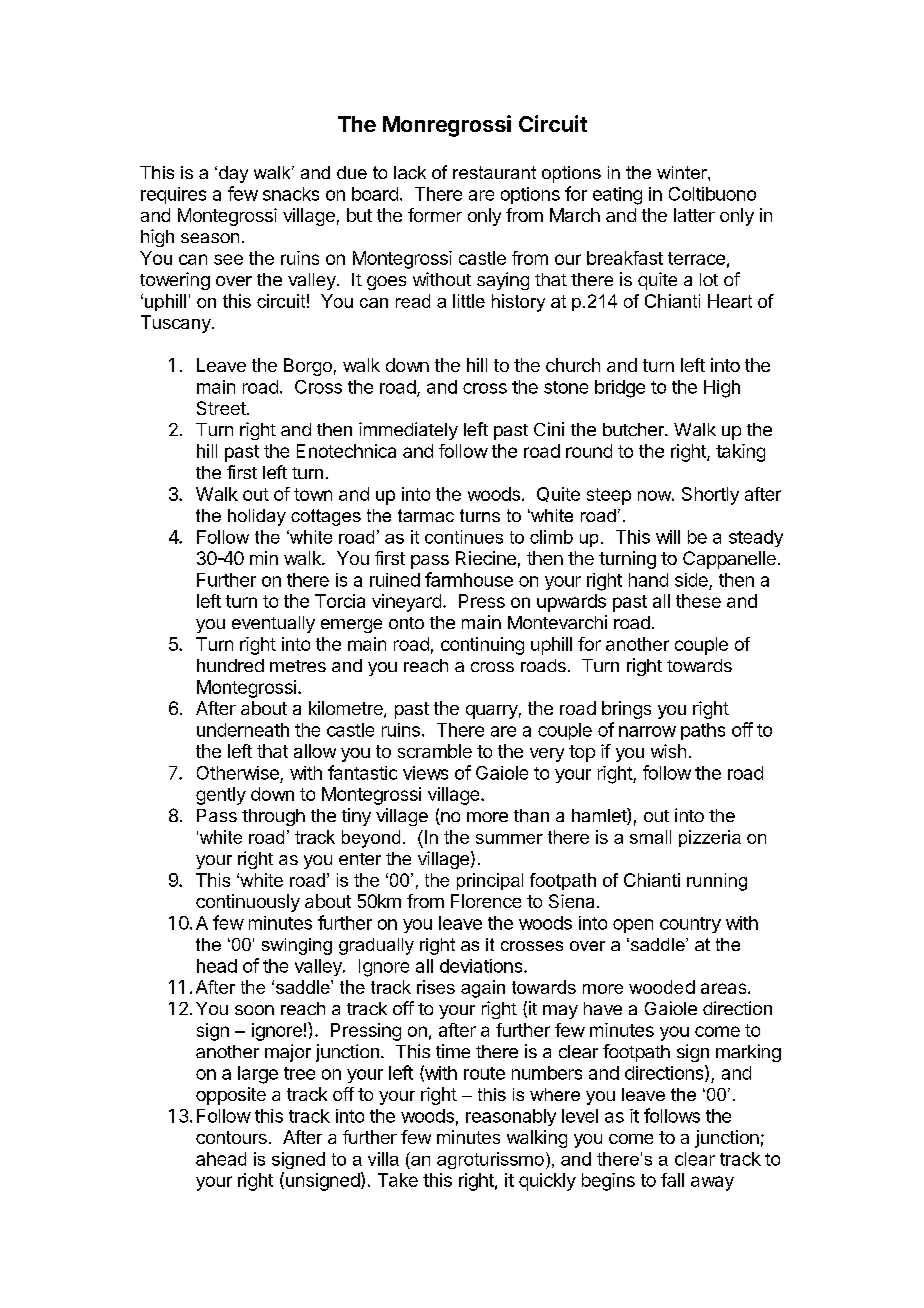 The width and height of the image is (924, 1308). Describe the element at coordinates (435, 215) in the image. I see `former` at that location.
